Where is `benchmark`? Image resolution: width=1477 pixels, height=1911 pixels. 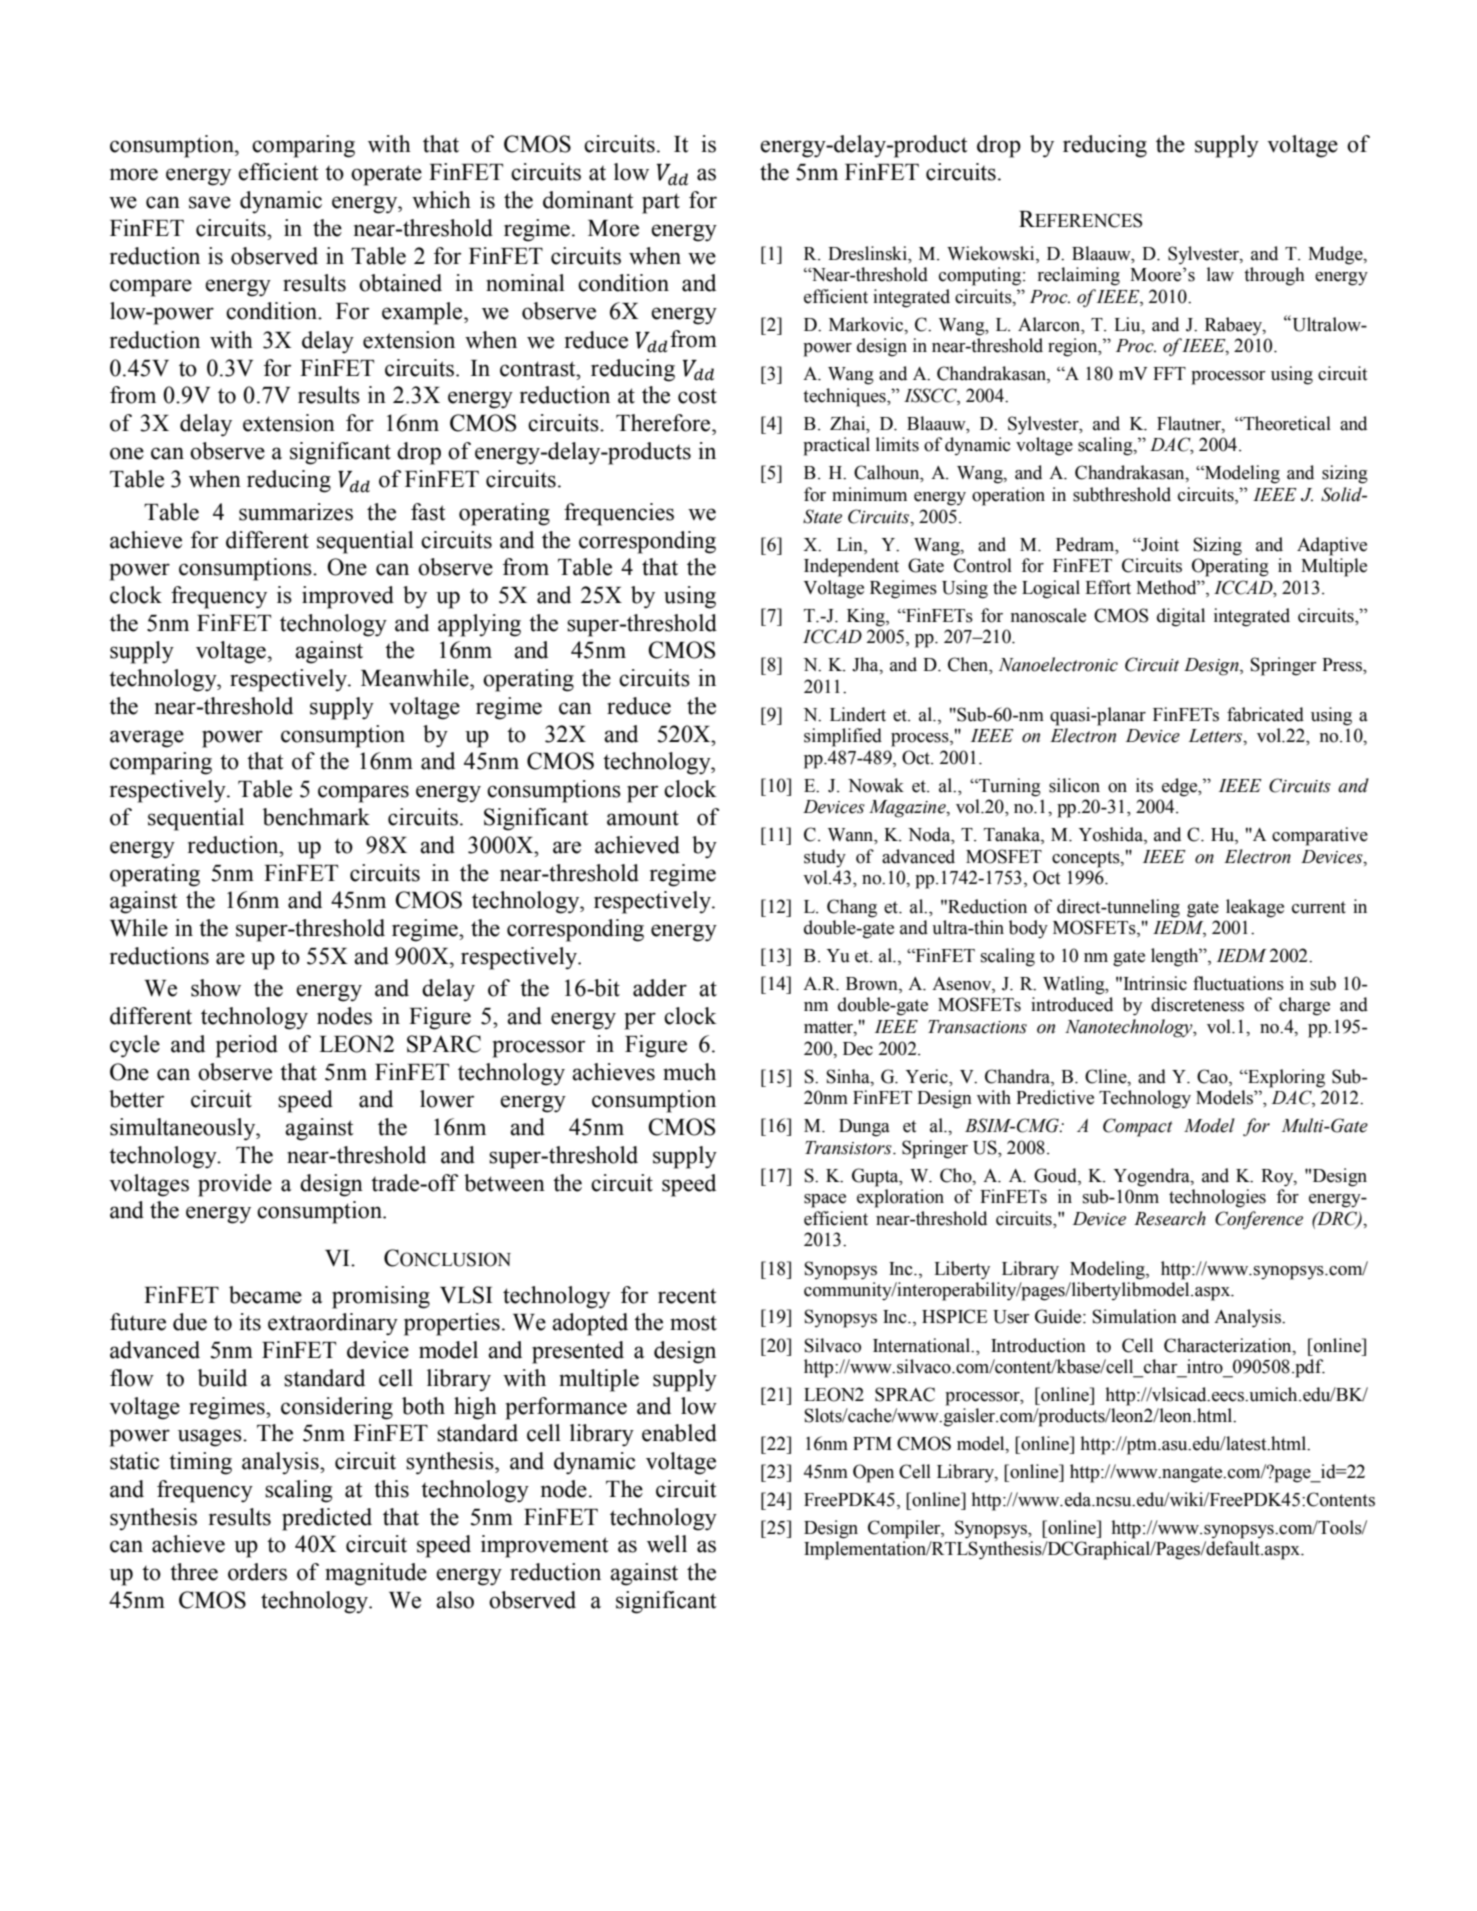 benchmark is located at coordinates (316, 817).
